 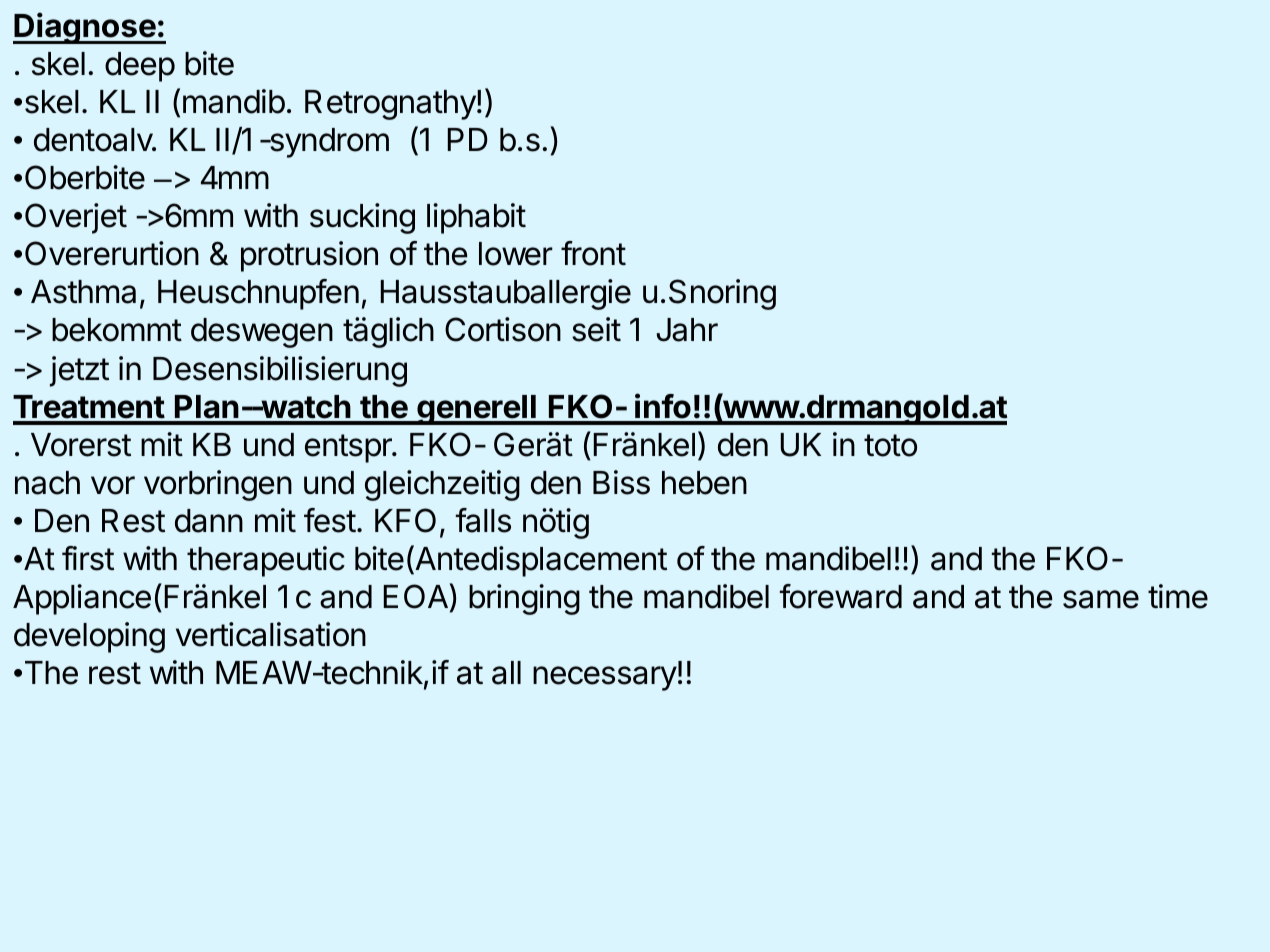 What do you see at coordinates (483, 520) in the screenshot?
I see `falls` at bounding box center [483, 520].
